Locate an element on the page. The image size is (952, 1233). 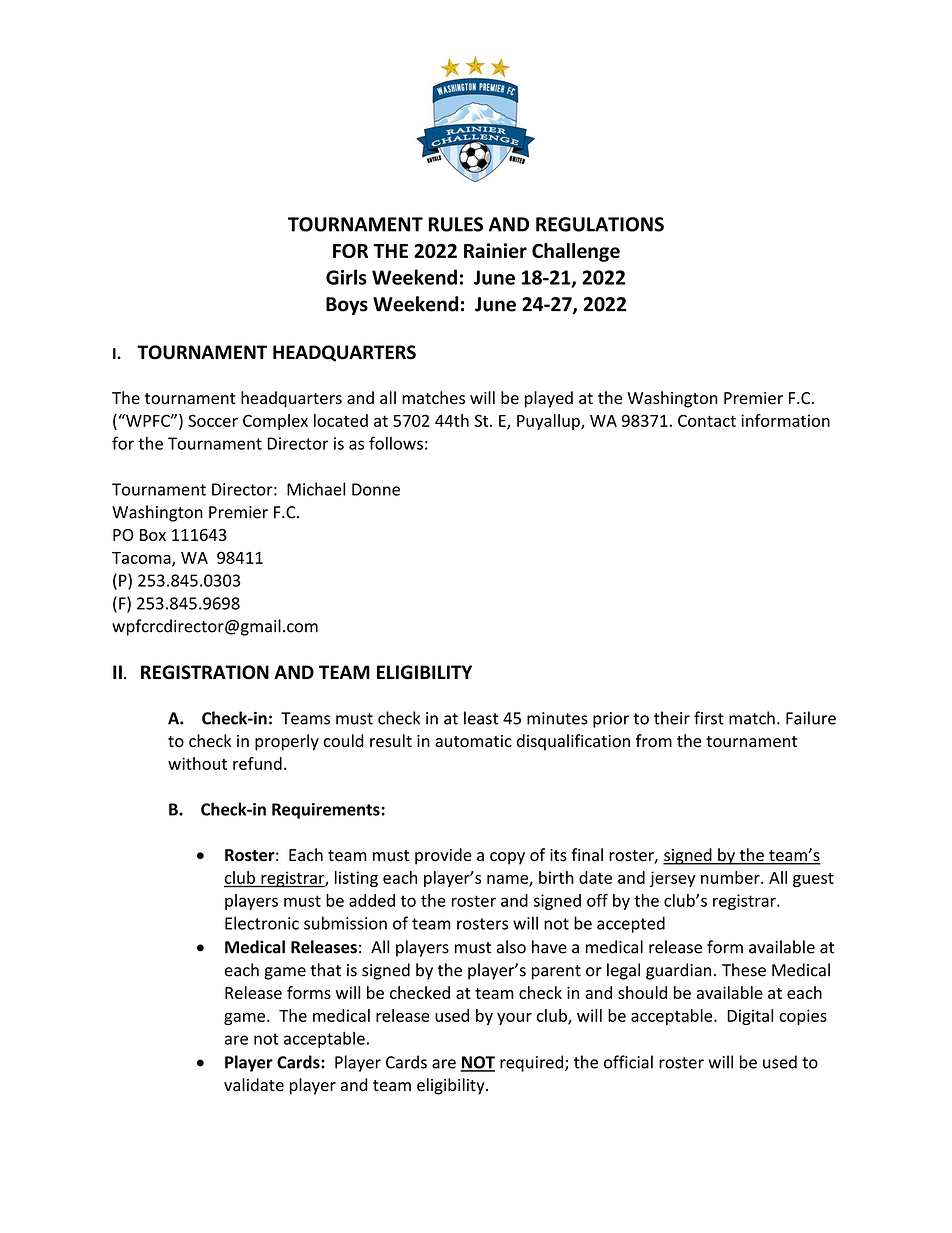
your is located at coordinates (514, 1019).
